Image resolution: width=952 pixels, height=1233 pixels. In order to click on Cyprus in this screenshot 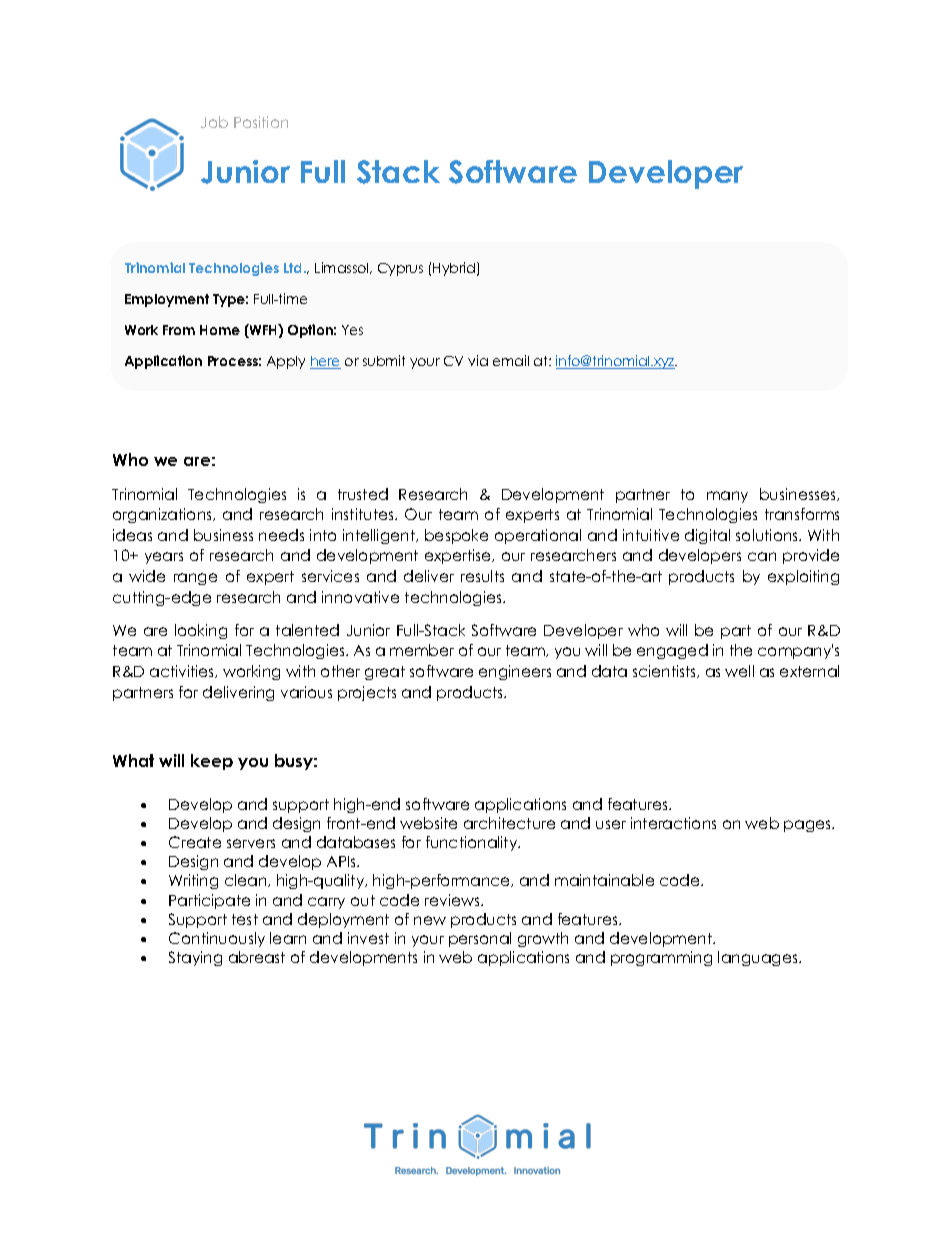, I will do `click(400, 269)`.
